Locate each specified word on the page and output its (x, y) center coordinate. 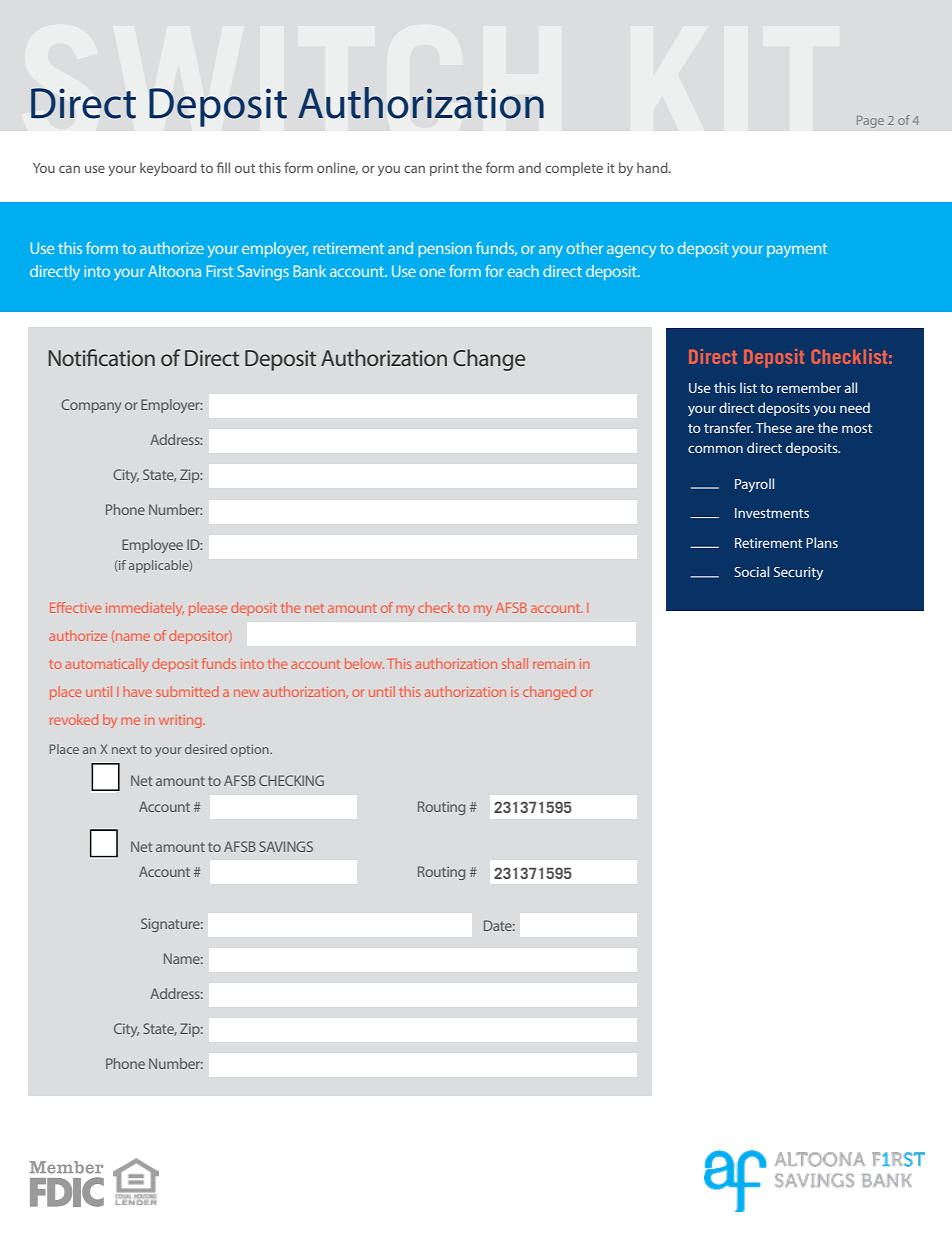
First (220, 271)
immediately (145, 609)
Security (798, 573)
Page (870, 122)
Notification (101, 357)
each (523, 271)
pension (445, 249)
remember (809, 387)
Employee (152, 546)
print (444, 169)
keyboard (168, 169)
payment (797, 250)
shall (515, 663)
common (715, 449)
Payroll (754, 485)
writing (181, 721)
